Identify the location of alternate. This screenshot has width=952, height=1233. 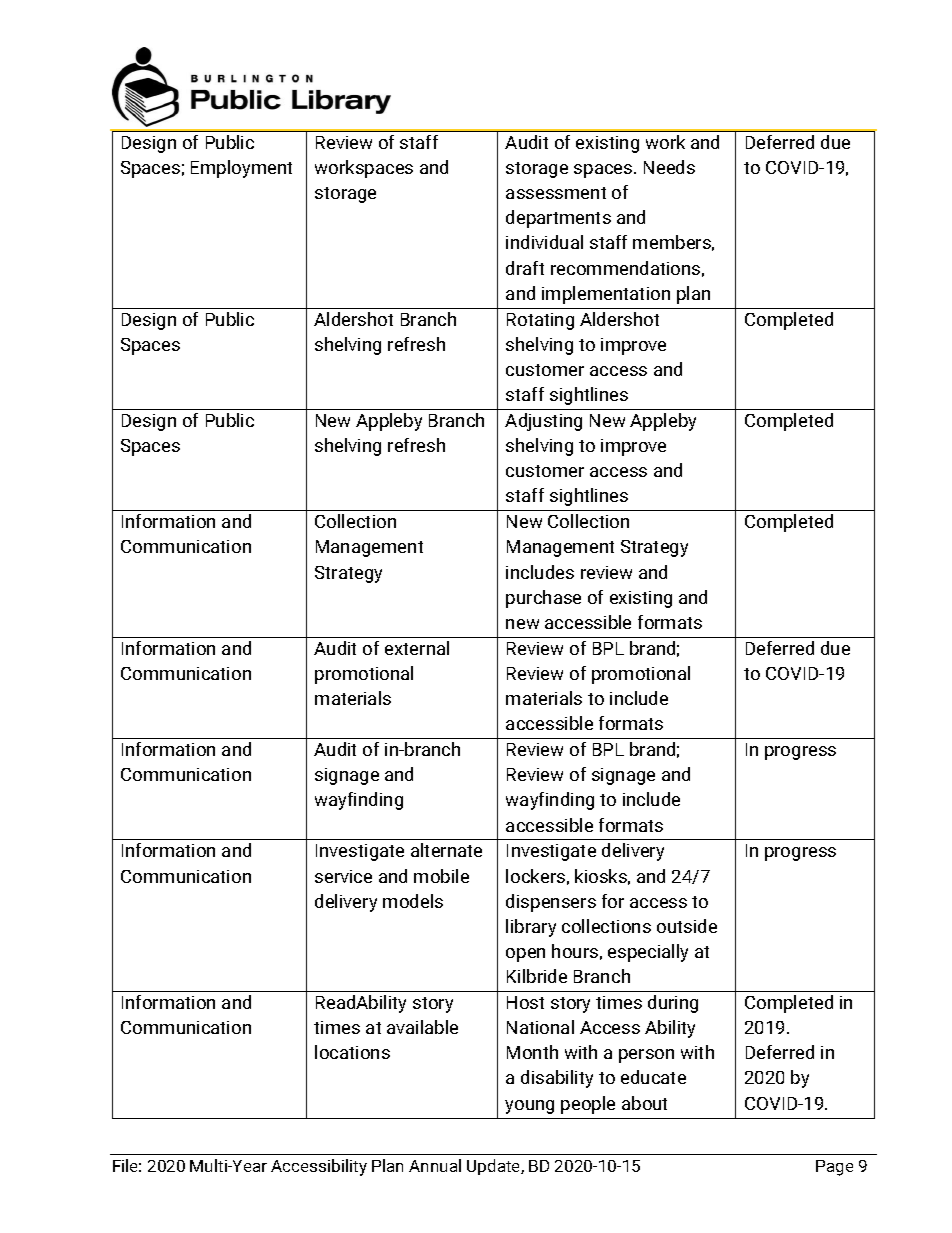
(446, 850).
